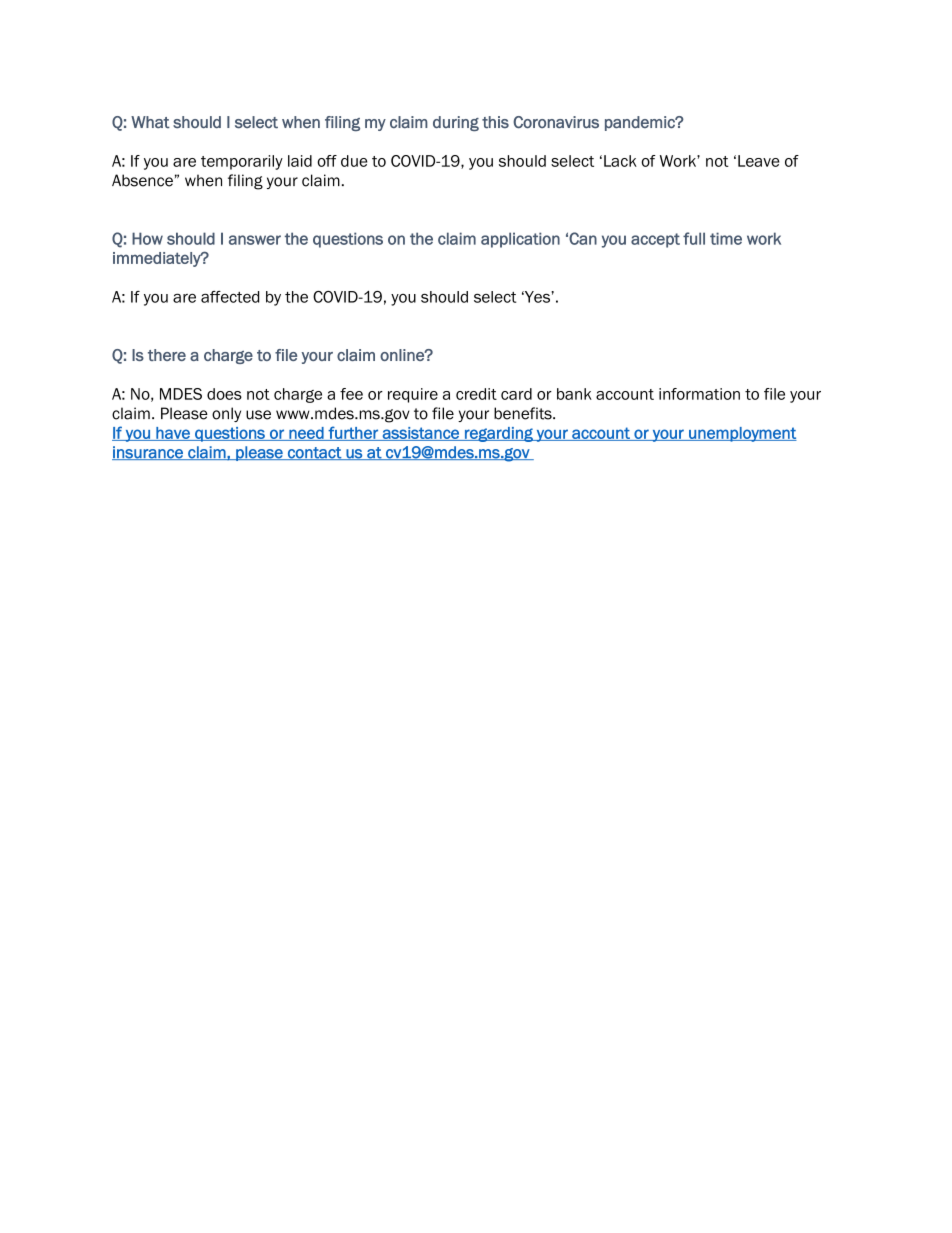 Image resolution: width=952 pixels, height=1233 pixels. Describe the element at coordinates (230, 297) in the screenshot. I see `affected` at that location.
